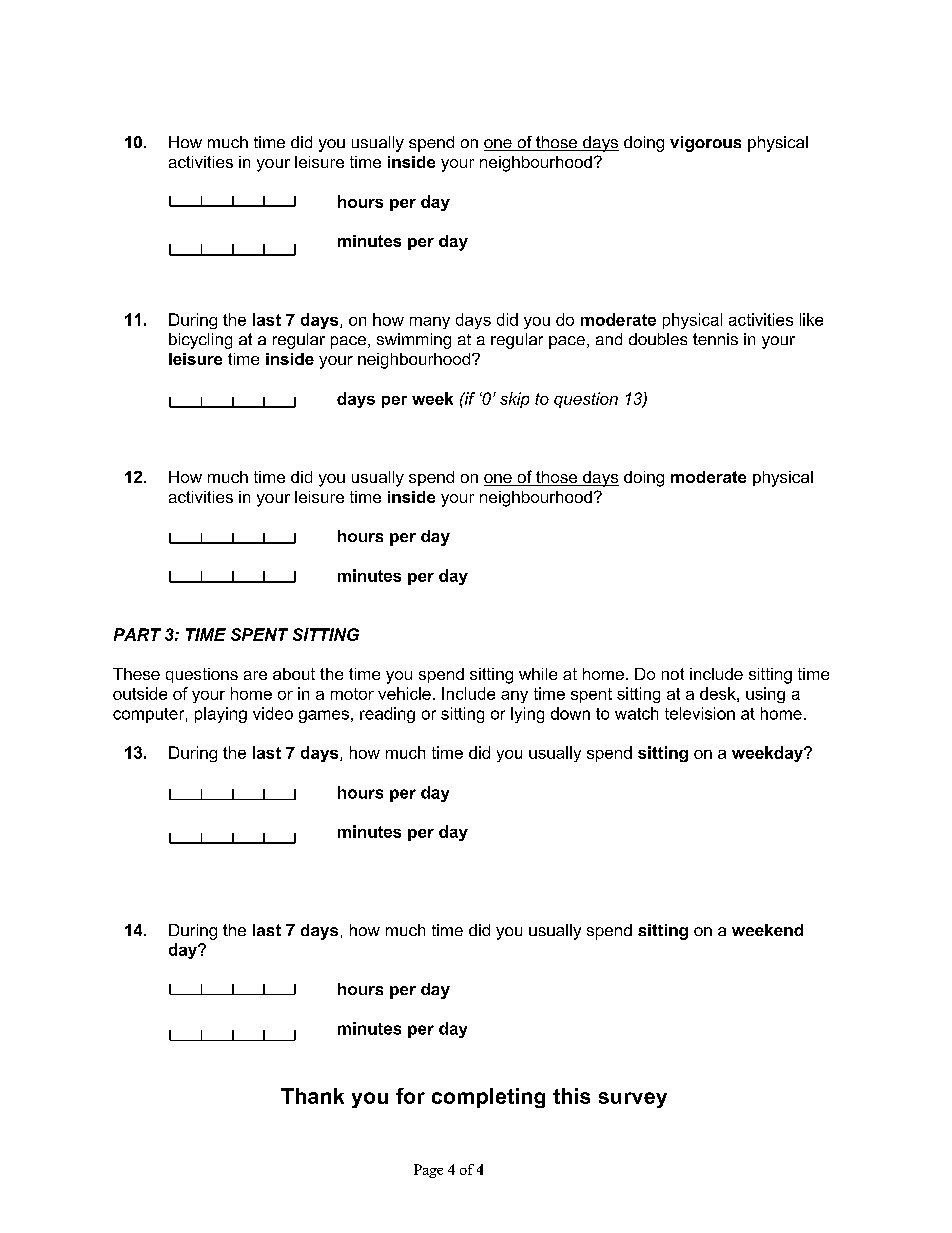  Describe the element at coordinates (488, 1098) in the image. I see `completing` at that location.
